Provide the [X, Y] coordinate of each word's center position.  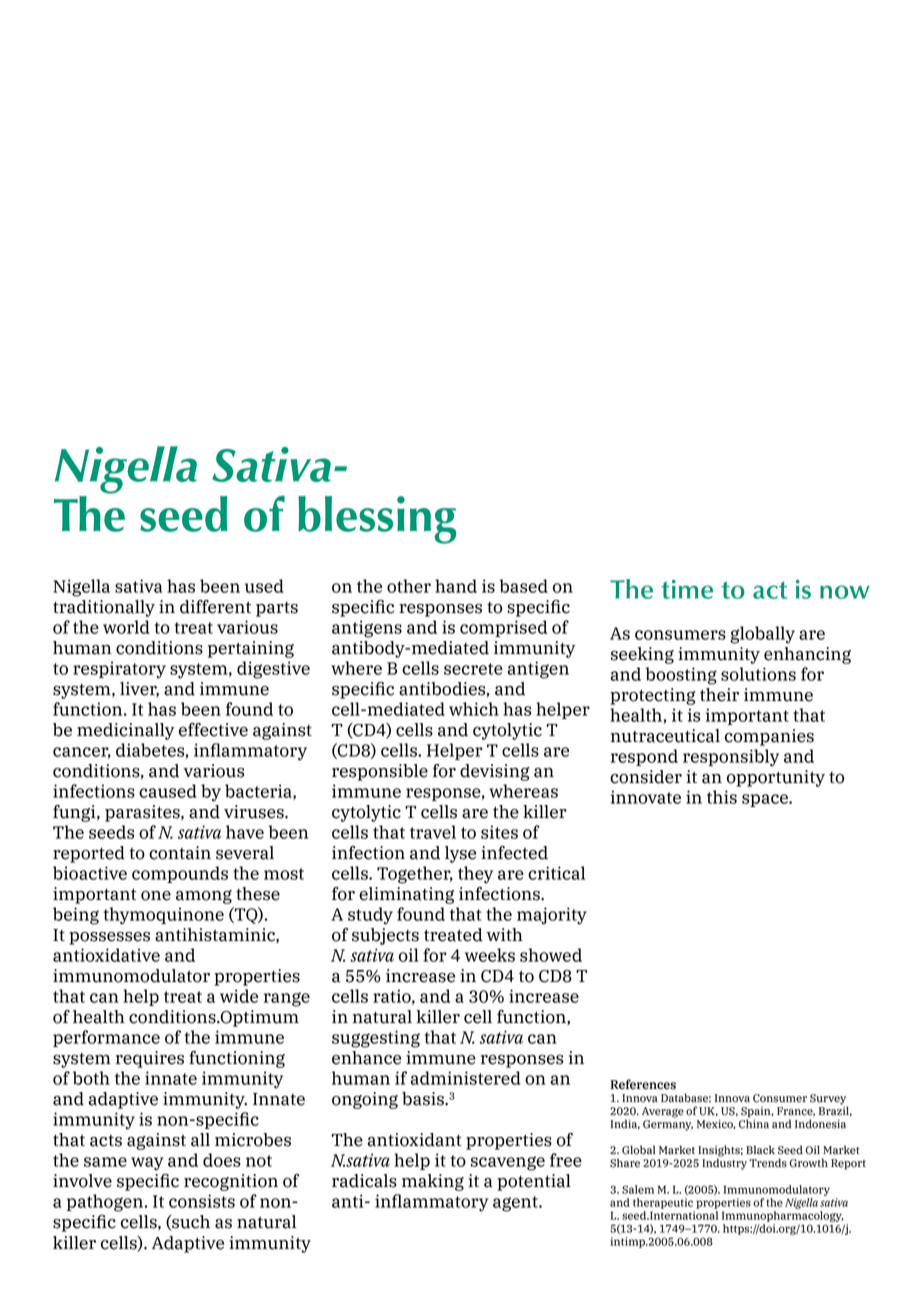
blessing [377, 520]
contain [180, 853]
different [215, 607]
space [766, 800]
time [687, 589]
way [147, 1164]
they [475, 875]
